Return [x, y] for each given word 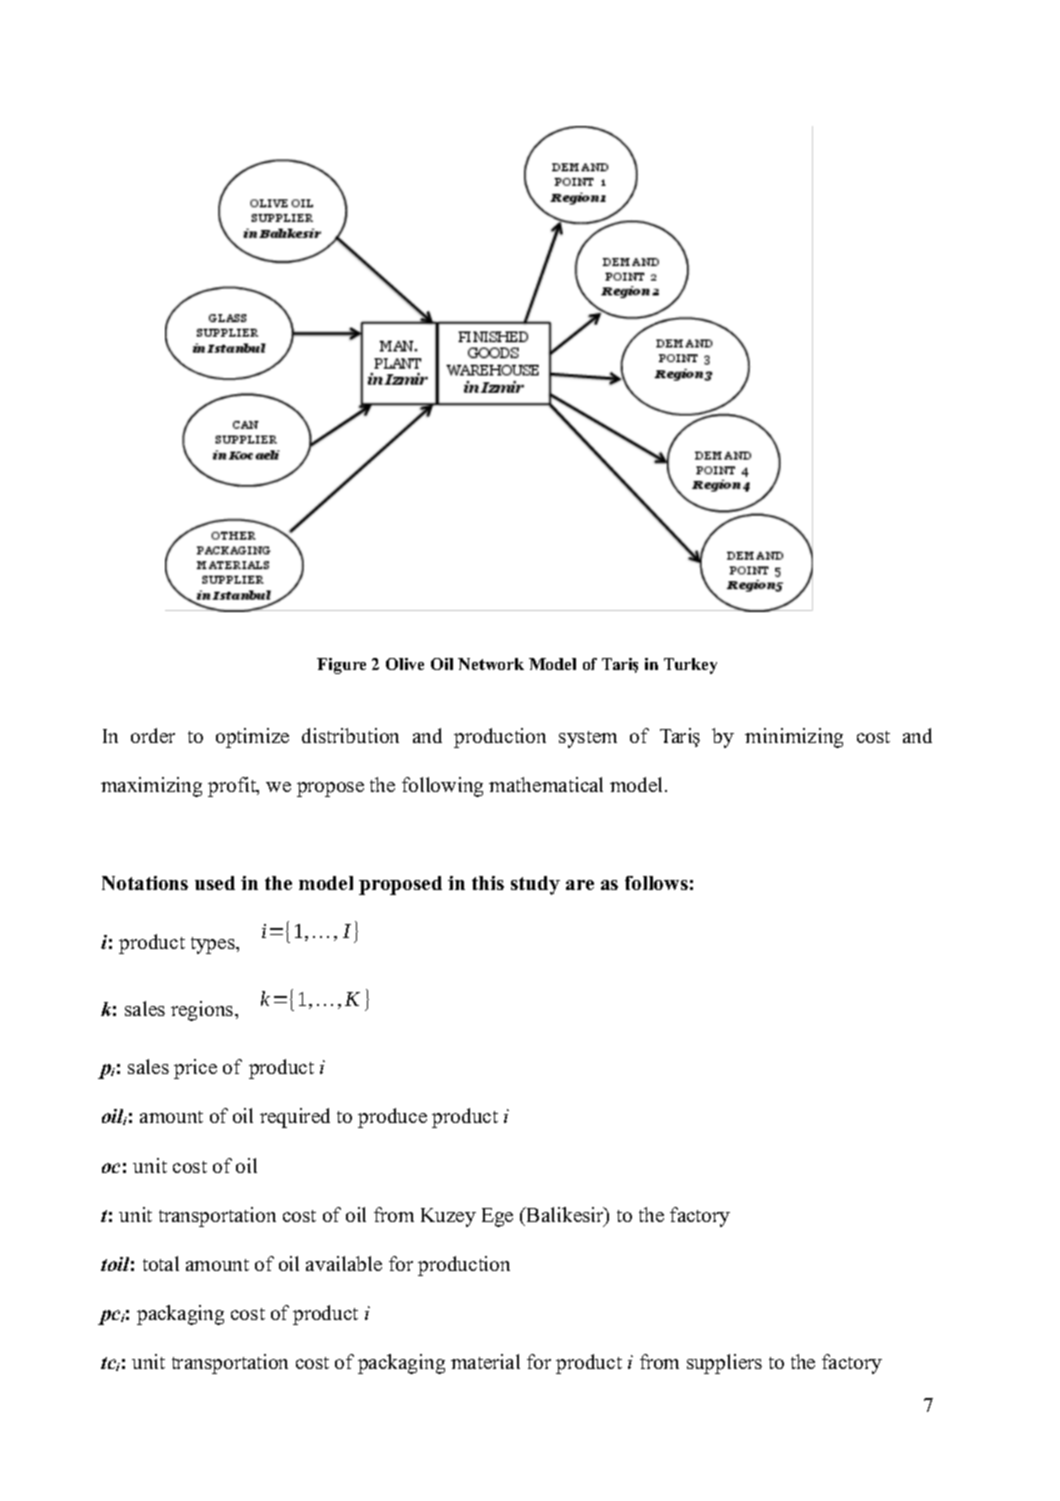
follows [656, 883]
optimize [252, 738]
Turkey [690, 666]
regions [203, 1011]
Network [491, 664]
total [161, 1263]
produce [392, 1118]
